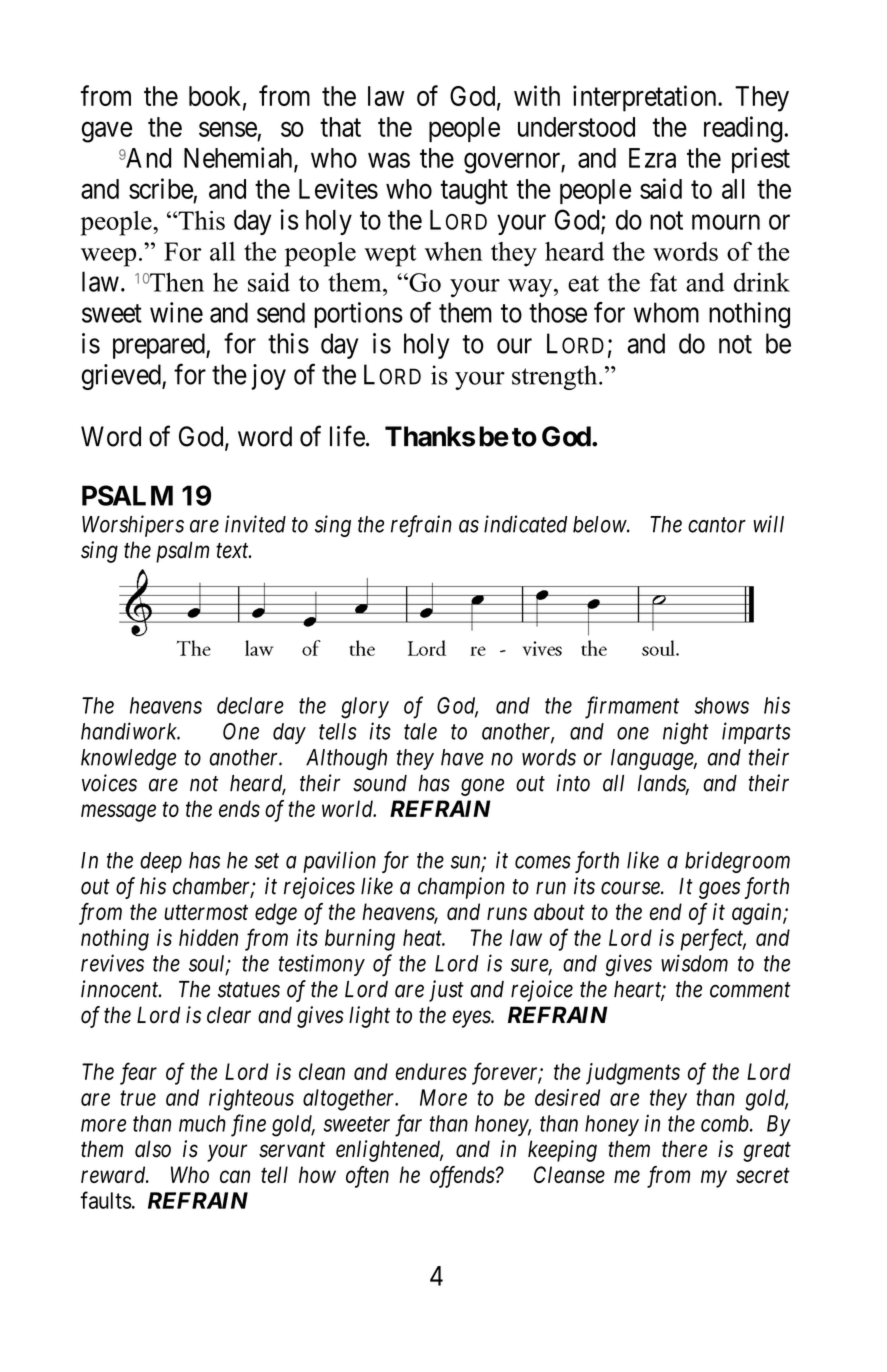  I want to click on also, so click(153, 1149).
